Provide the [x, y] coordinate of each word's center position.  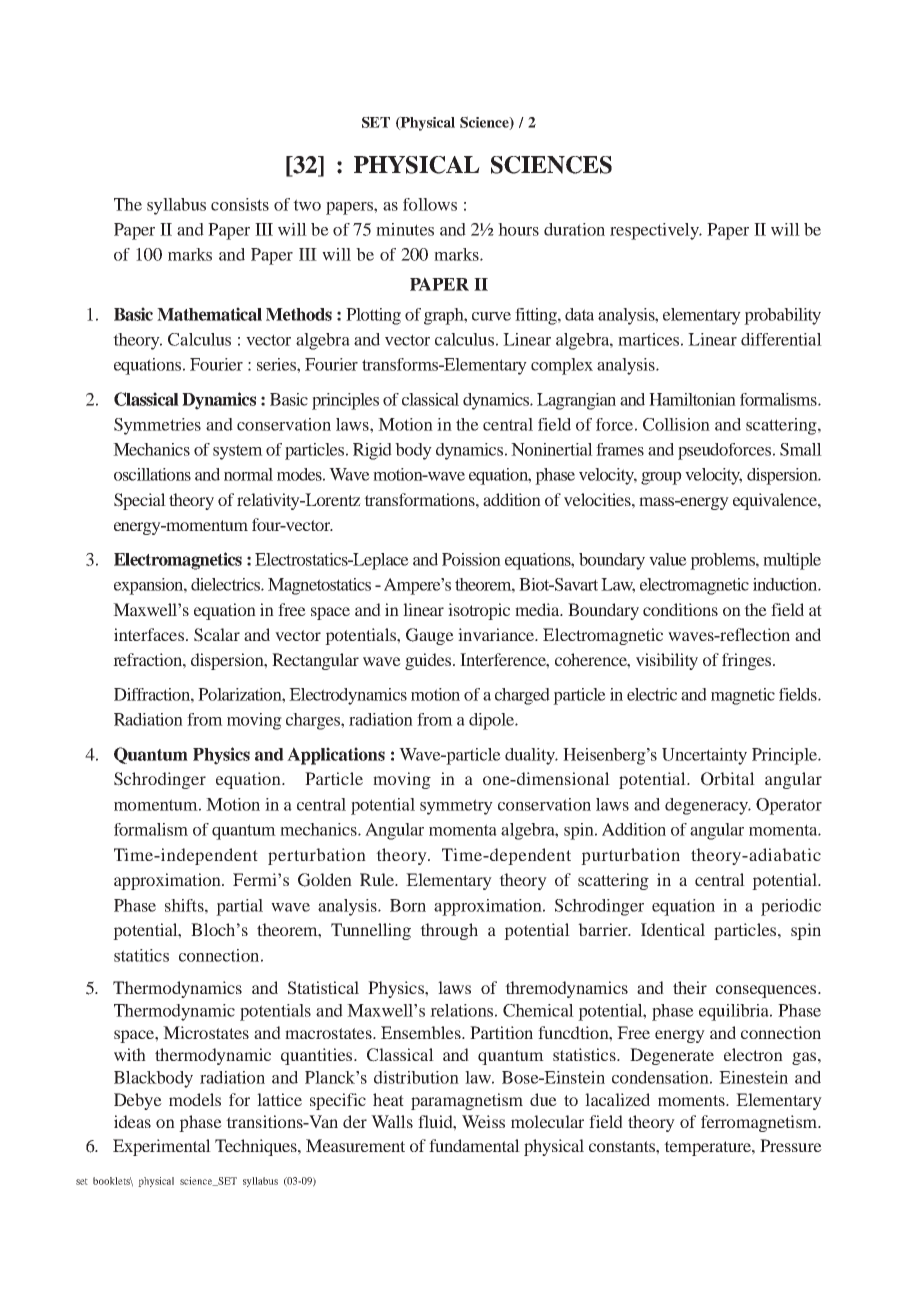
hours [518, 229]
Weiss [483, 1121]
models [195, 1099]
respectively [655, 231]
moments [692, 1100]
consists [240, 204]
